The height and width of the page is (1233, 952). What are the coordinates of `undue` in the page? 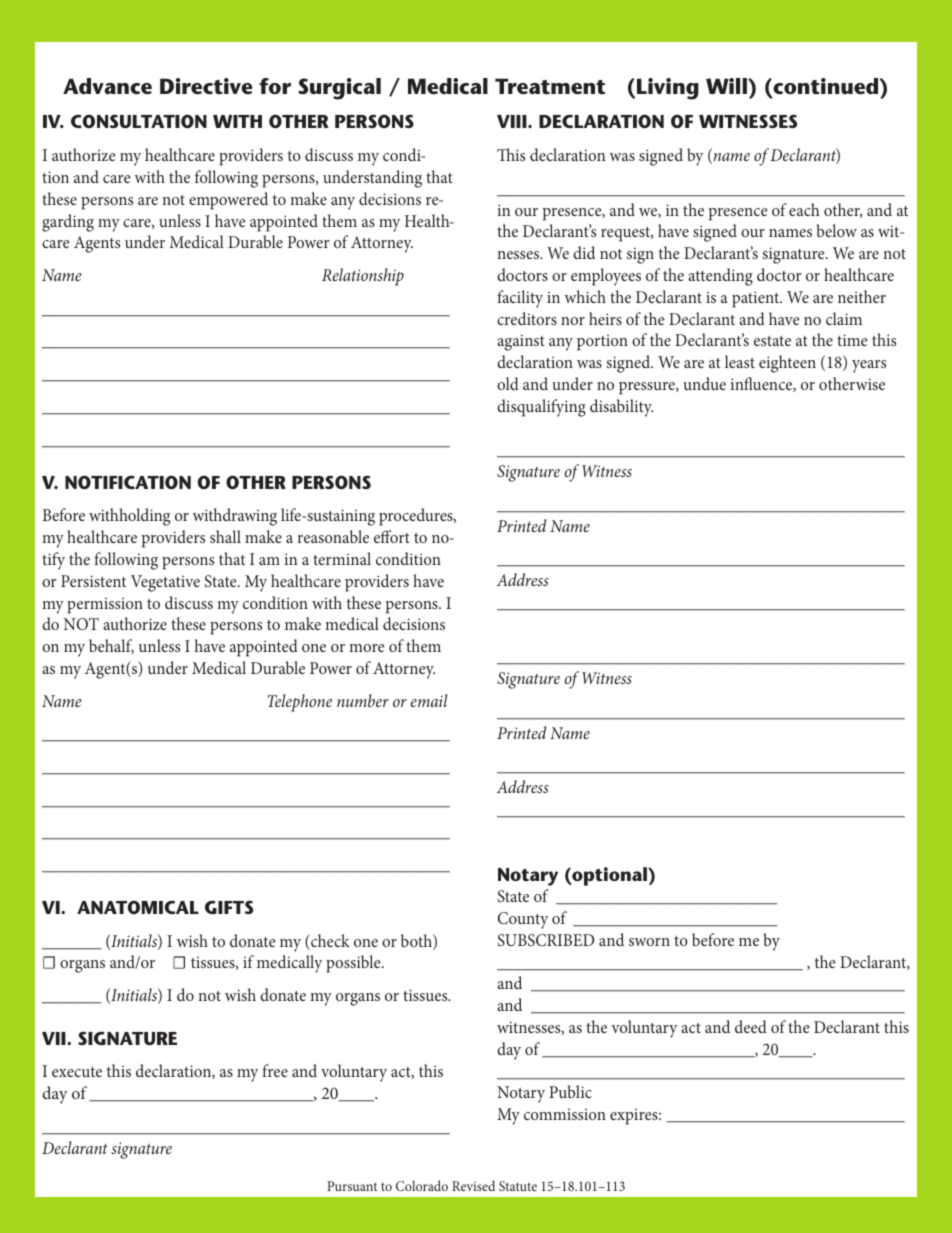 It's located at (704, 383).
